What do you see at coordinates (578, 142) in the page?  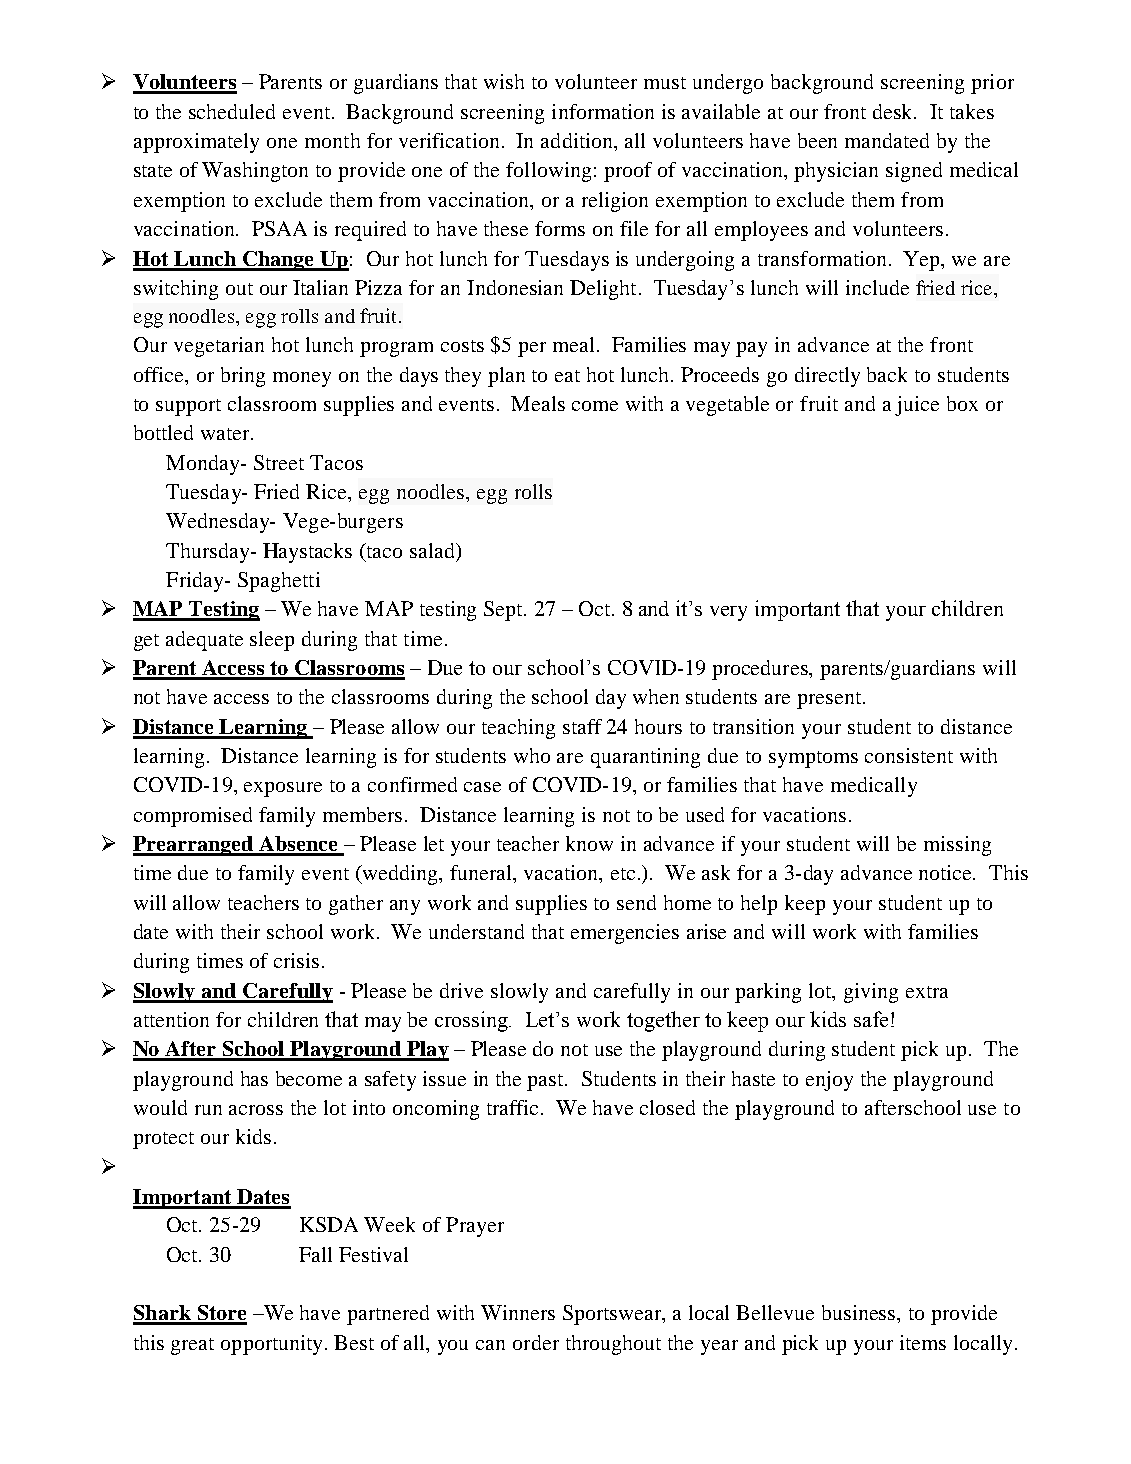 I see `addition` at bounding box center [578, 142].
